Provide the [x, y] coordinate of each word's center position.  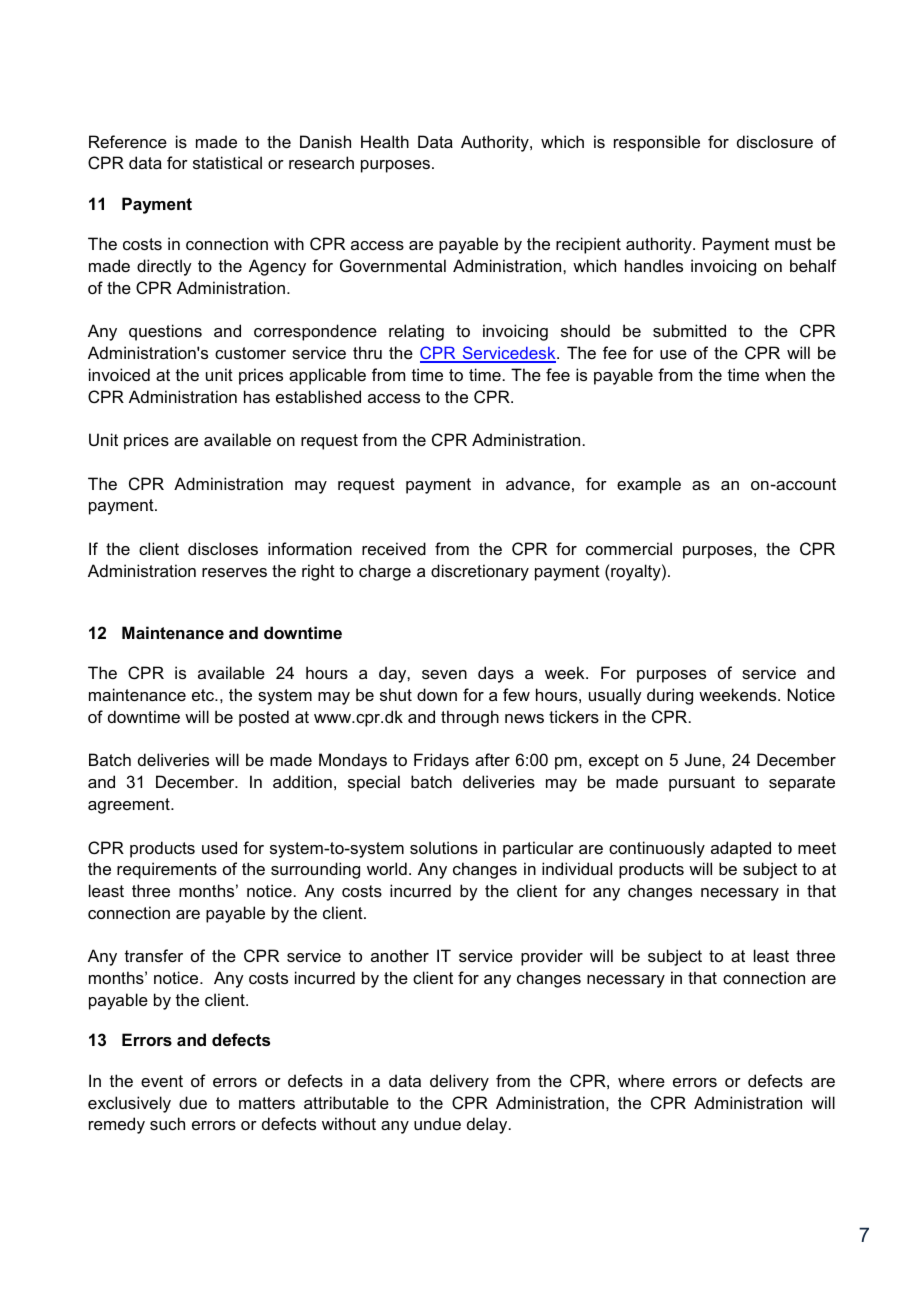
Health [385, 141]
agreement [130, 806]
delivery [459, 1082]
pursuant [702, 784]
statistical [227, 162]
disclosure [775, 141]
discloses [223, 548]
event [162, 1081]
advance [538, 483]
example [649, 485]
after [492, 759]
